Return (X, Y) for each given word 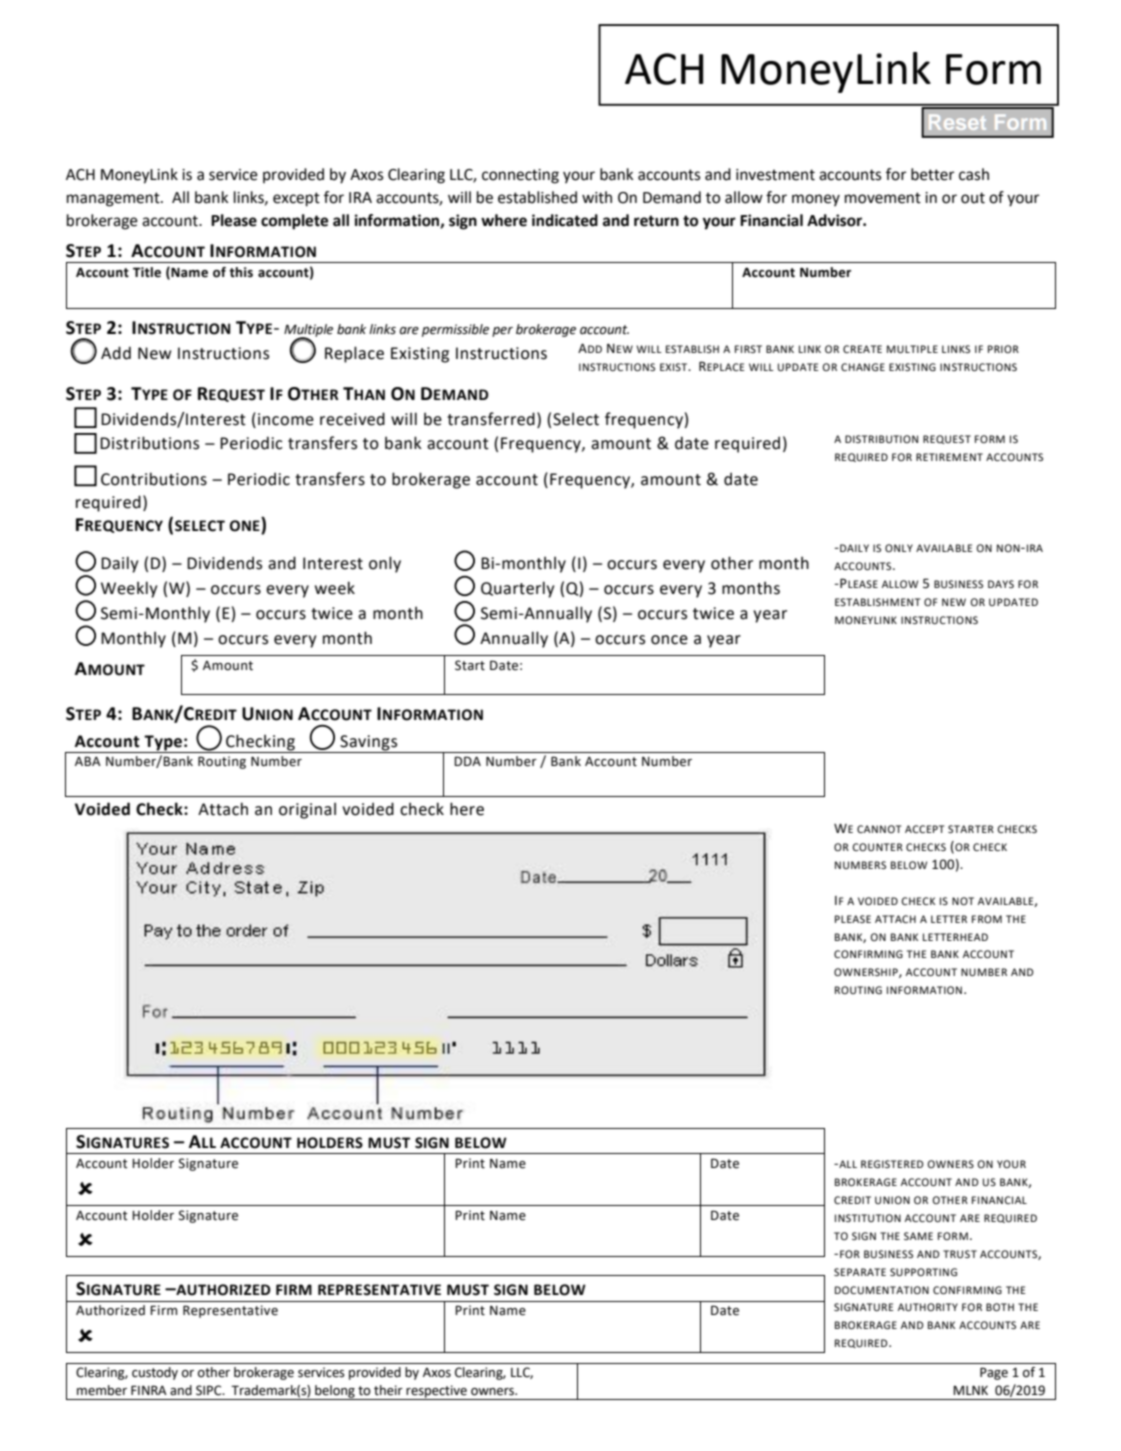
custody (155, 1373)
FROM (987, 919)
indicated (565, 220)
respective (436, 1392)
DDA (467, 761)
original (307, 811)
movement (883, 198)
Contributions (154, 479)
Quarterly (517, 589)
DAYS (1001, 584)
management (114, 199)
